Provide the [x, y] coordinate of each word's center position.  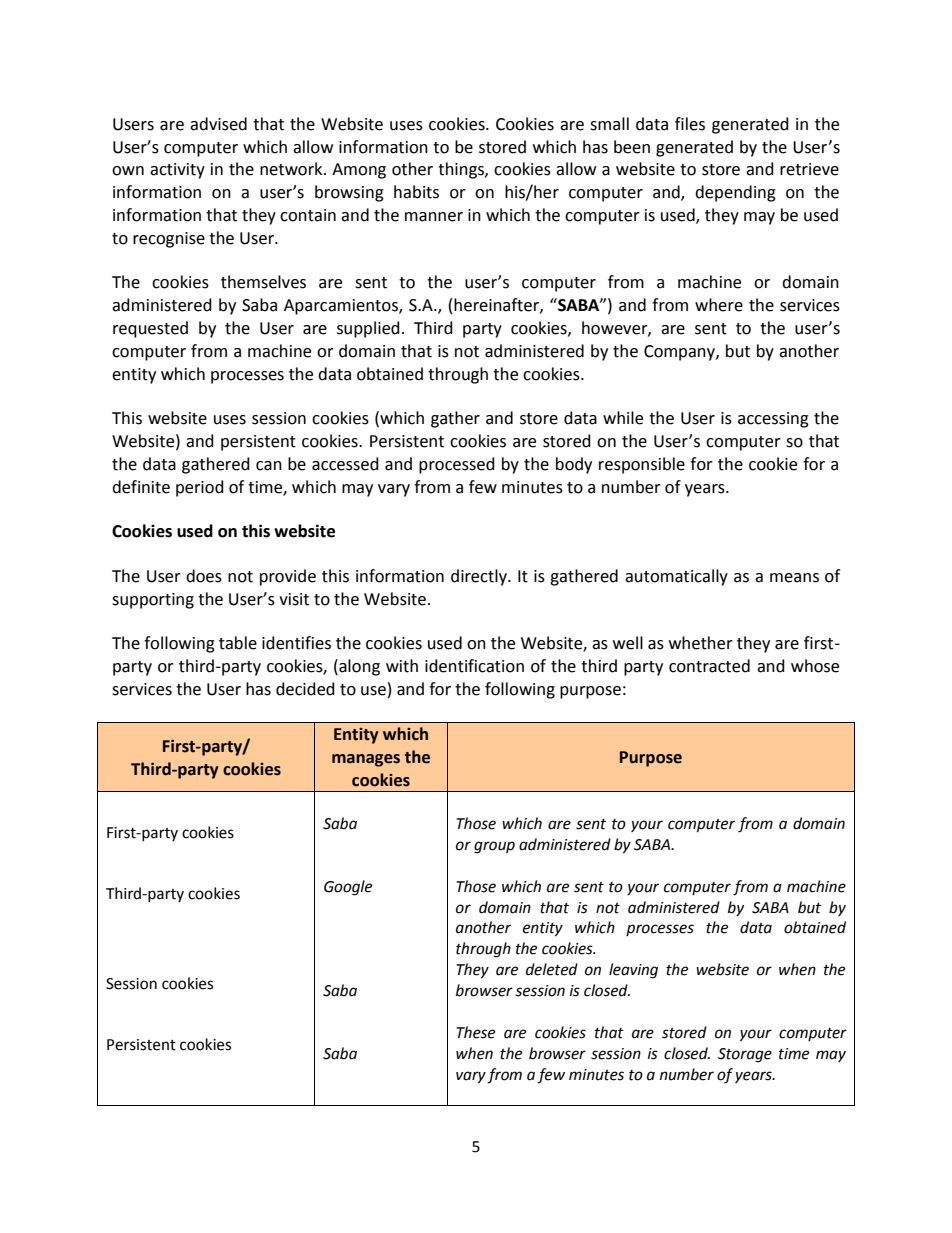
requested [150, 329]
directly [480, 577]
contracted [709, 666]
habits [416, 192]
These [475, 1032]
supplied [368, 329]
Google [348, 888]
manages [366, 760]
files [690, 124]
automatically [676, 577]
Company [680, 353]
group [494, 847]
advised [218, 124]
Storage [745, 1055]
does [204, 576]
